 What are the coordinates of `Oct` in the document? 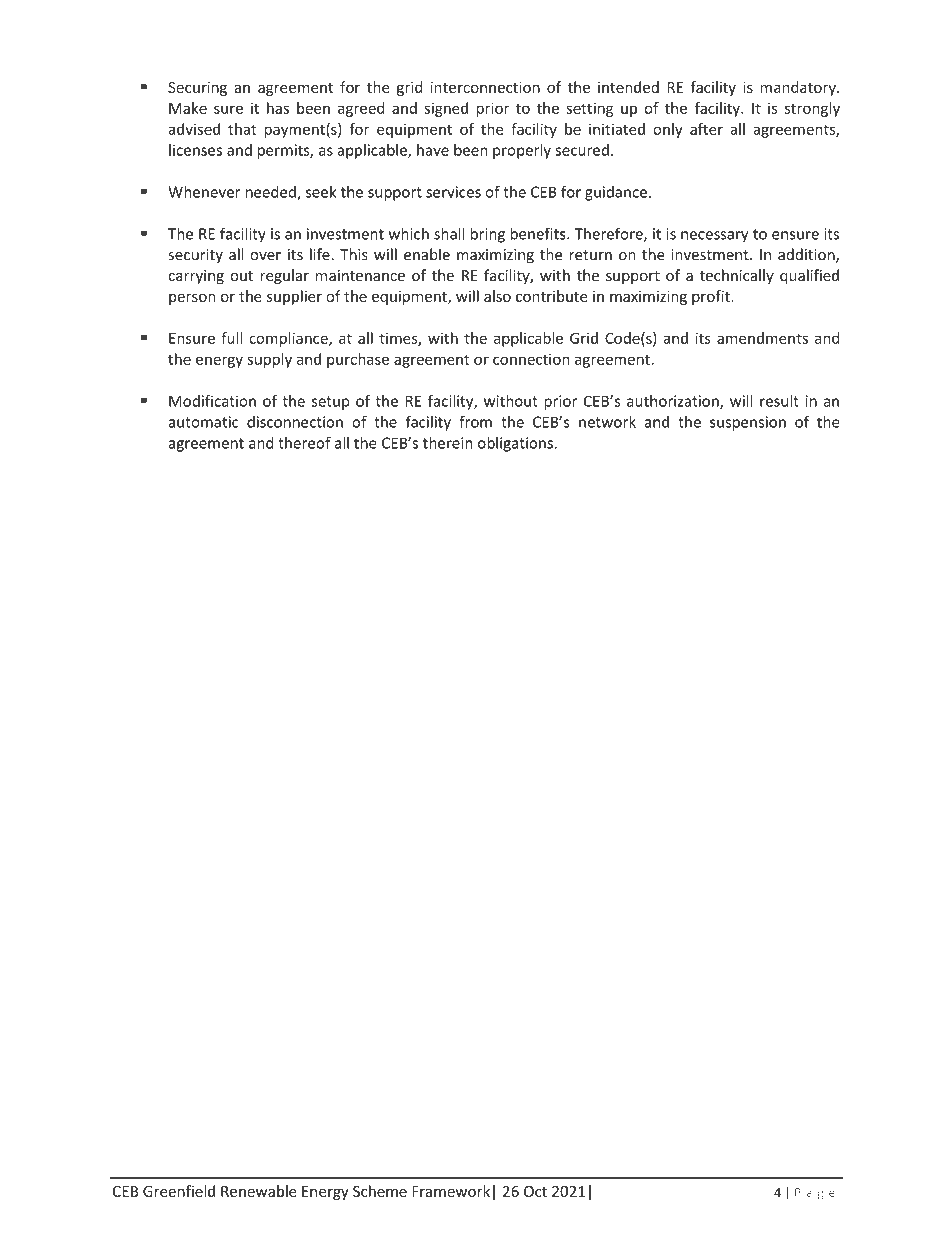 It's located at (535, 1191).
